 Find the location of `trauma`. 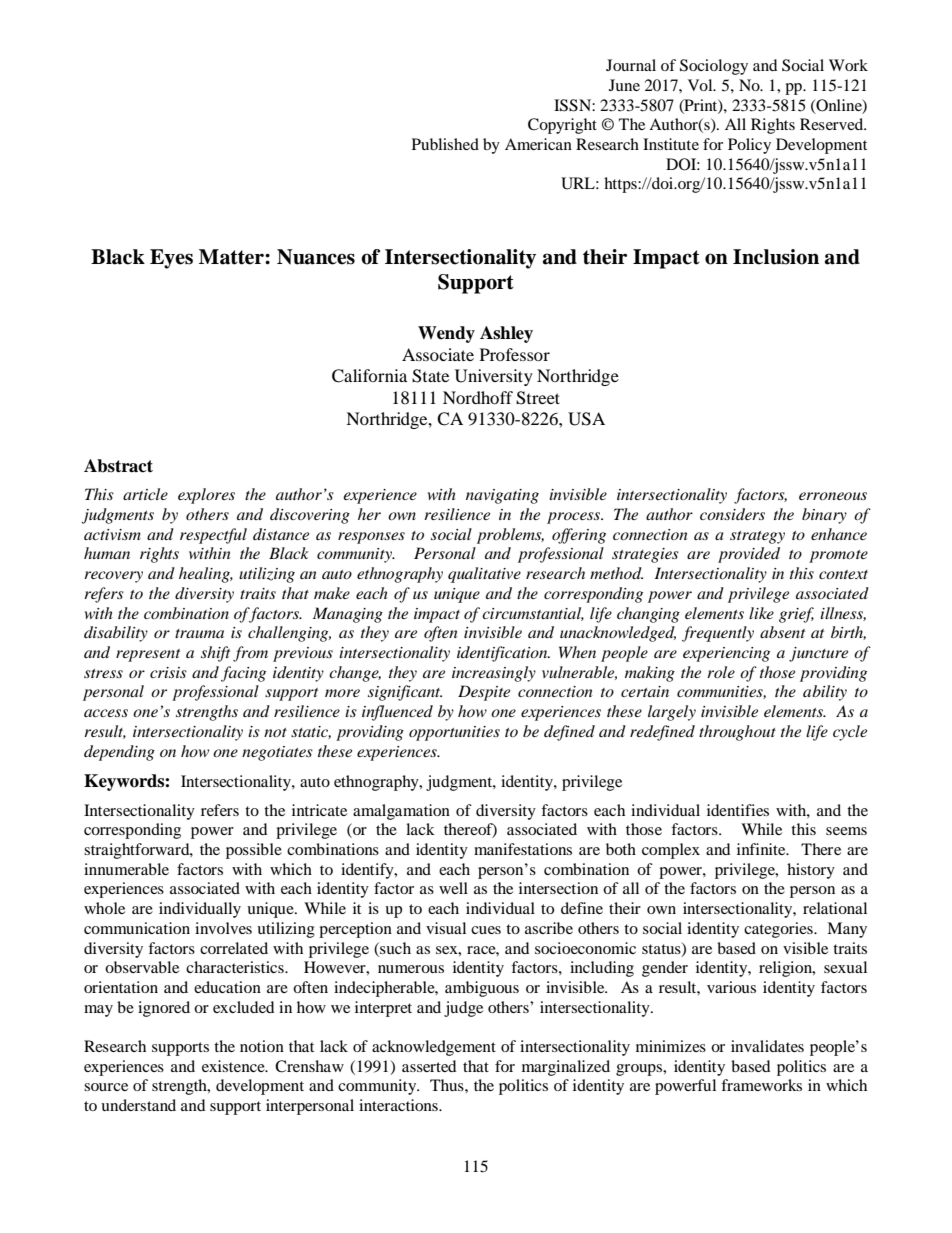

trauma is located at coordinates (199, 633).
